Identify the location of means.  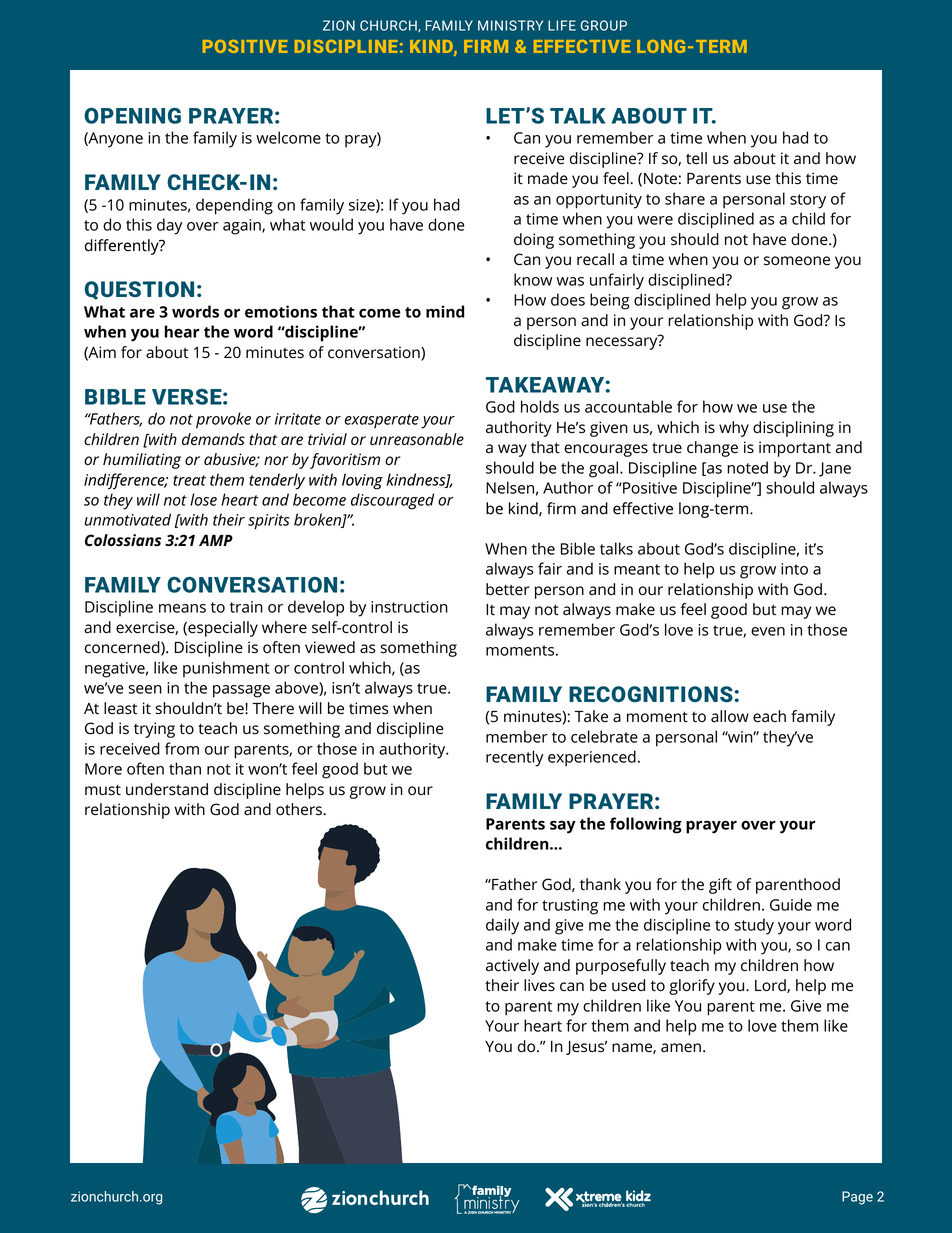
(182, 608).
